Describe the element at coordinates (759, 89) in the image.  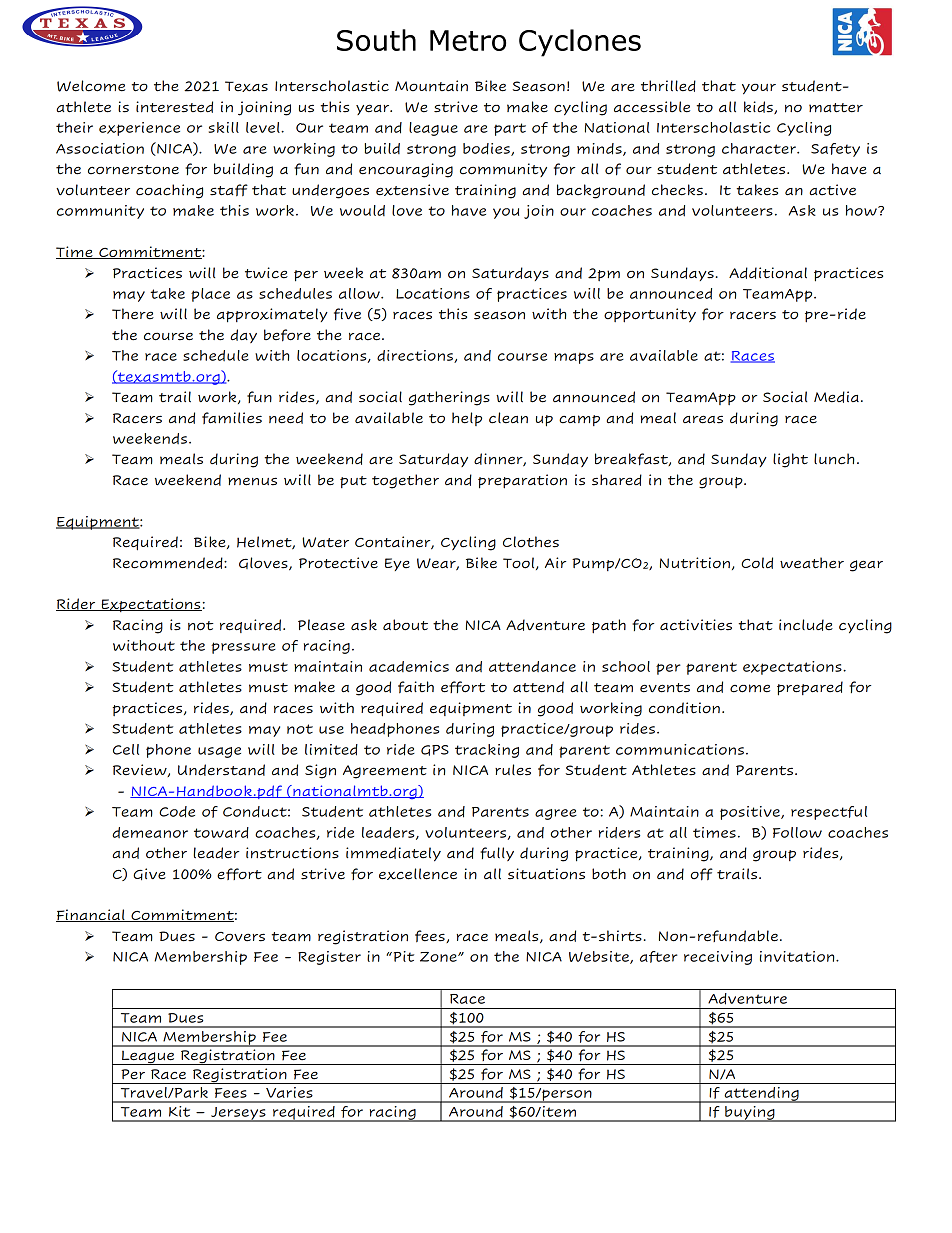
I see `your` at that location.
